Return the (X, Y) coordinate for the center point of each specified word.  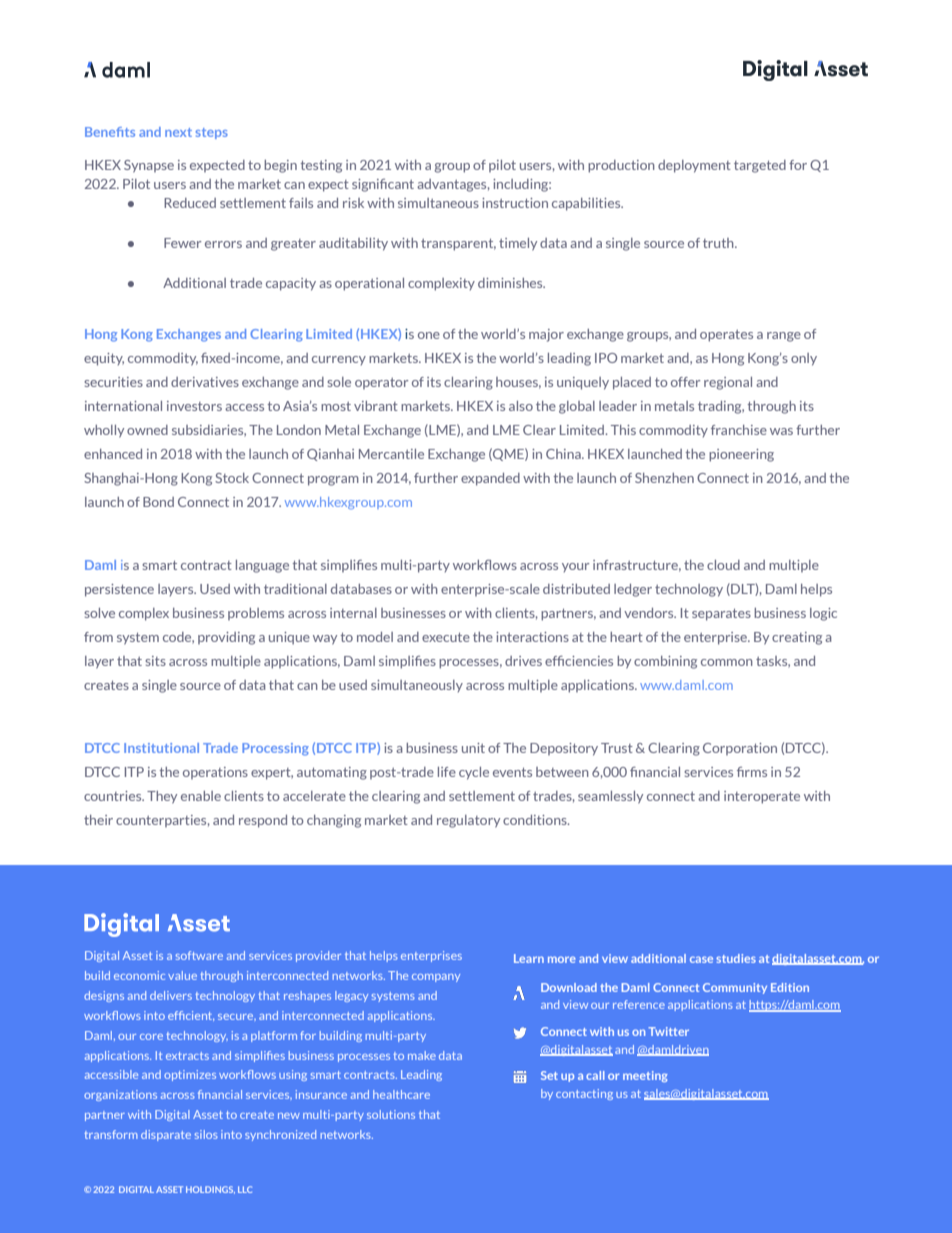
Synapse (149, 166)
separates (721, 615)
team (157, 1096)
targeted (760, 166)
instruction (515, 203)
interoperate (762, 797)
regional (728, 383)
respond (263, 821)
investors (194, 406)
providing (226, 638)
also (521, 406)
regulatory (468, 821)
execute (446, 637)
